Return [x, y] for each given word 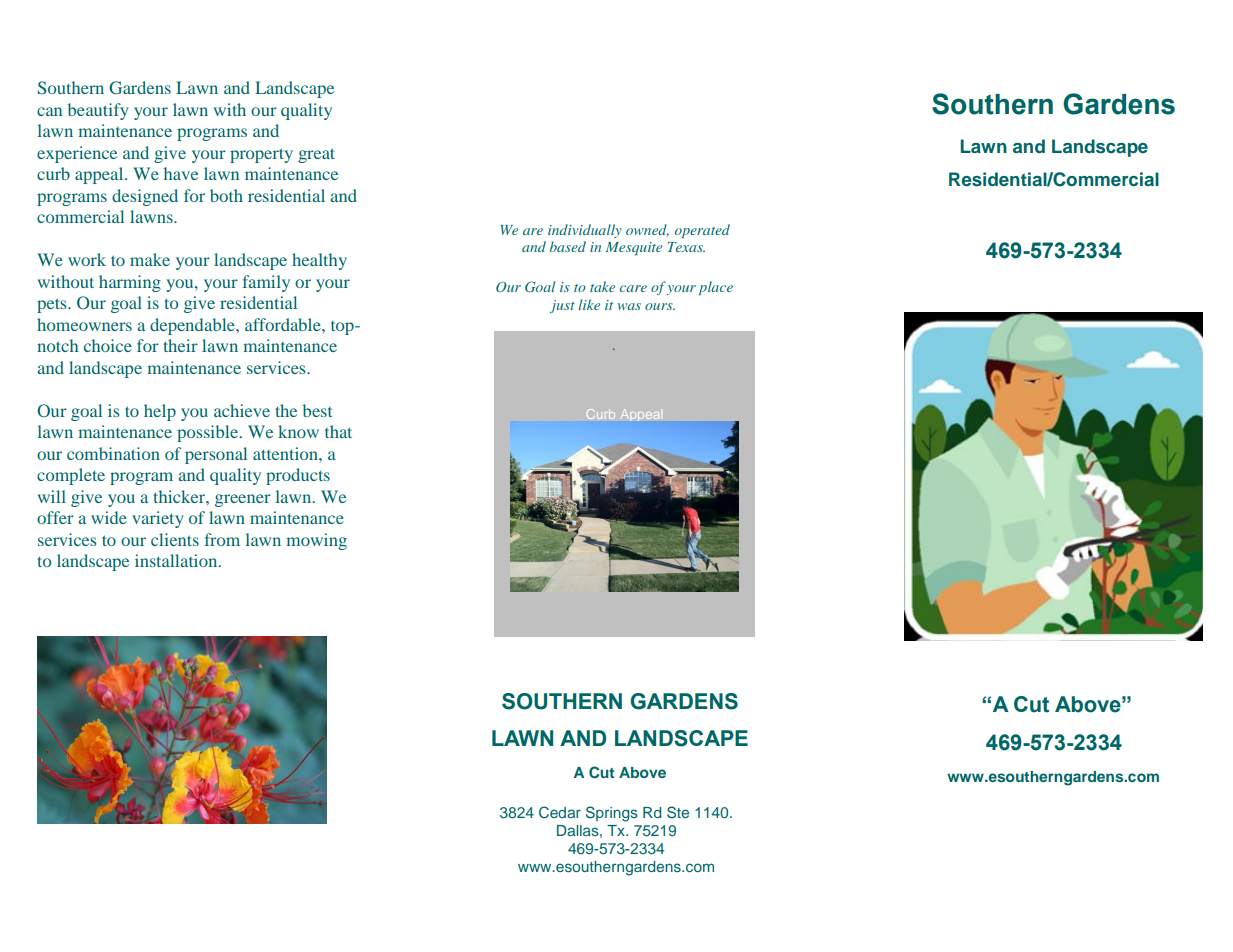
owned [647, 230]
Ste [678, 812]
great [316, 155]
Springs [612, 814]
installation [177, 560]
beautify [98, 111]
